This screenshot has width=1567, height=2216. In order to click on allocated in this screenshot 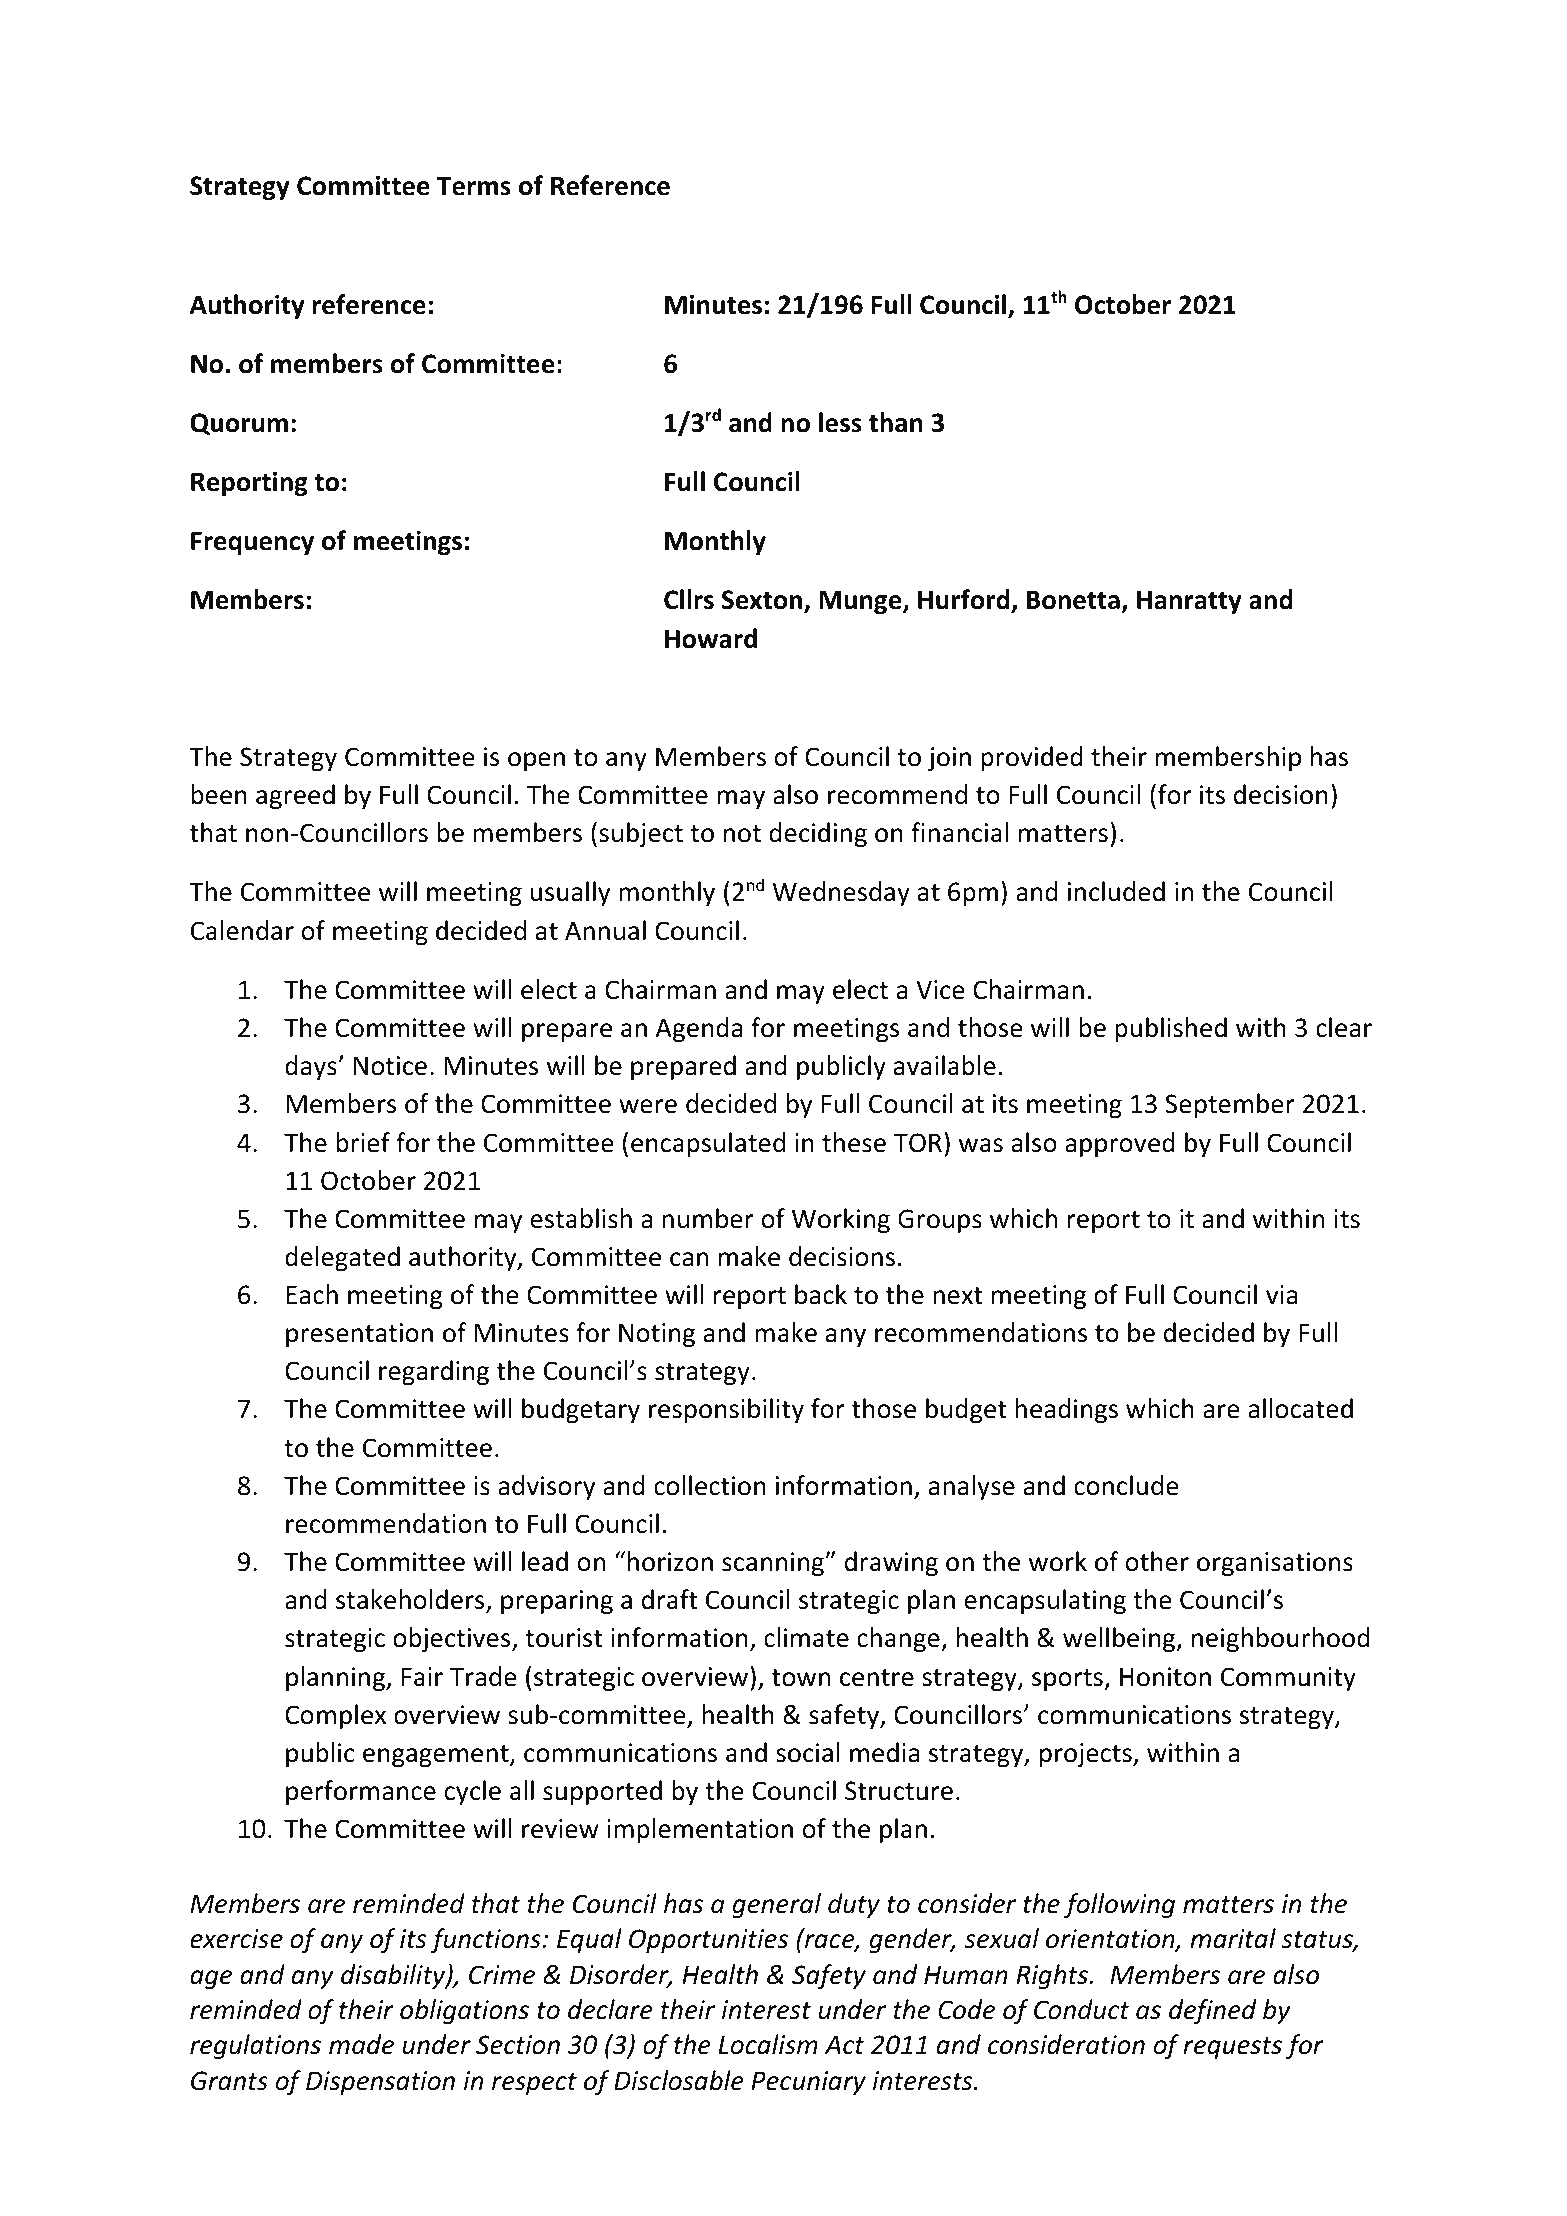, I will do `click(1300, 1408)`.
